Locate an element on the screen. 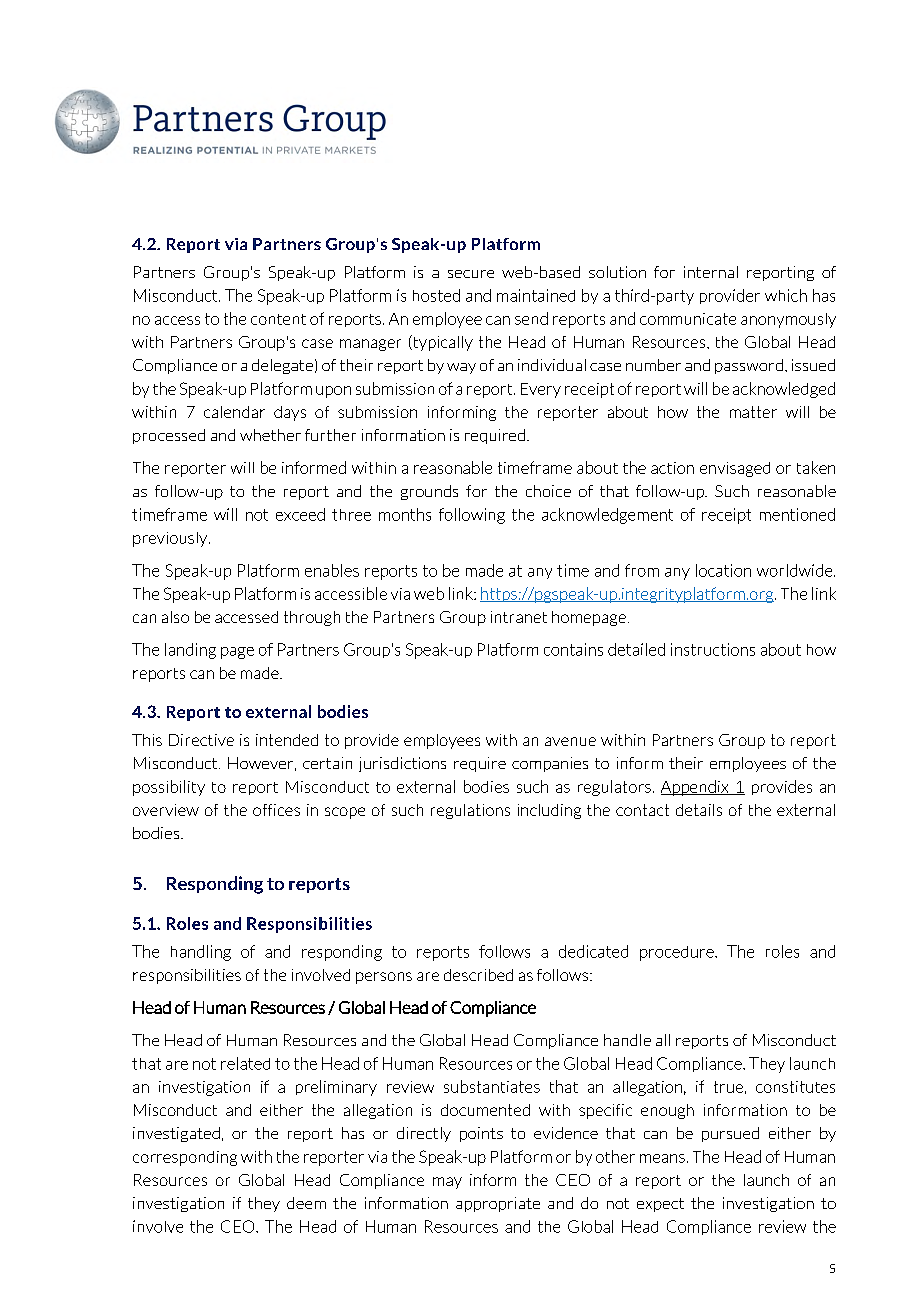 This screenshot has width=924, height=1308. internal is located at coordinates (711, 272).
